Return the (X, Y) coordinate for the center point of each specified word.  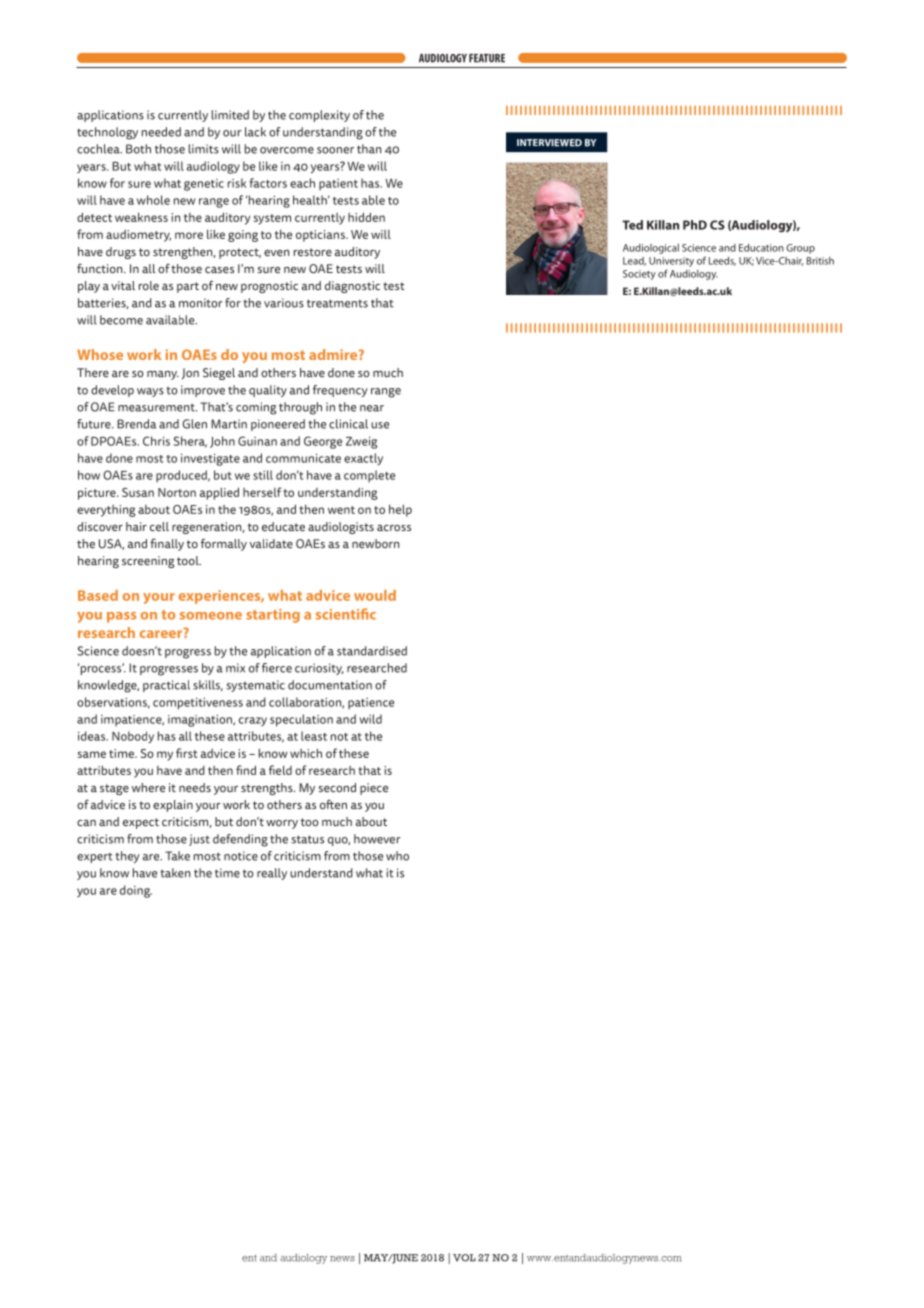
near (372, 408)
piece (374, 789)
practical (166, 686)
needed (161, 132)
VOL (464, 1258)
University (671, 262)
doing (136, 891)
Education (761, 248)
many (163, 375)
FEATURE (487, 58)
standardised (372, 651)
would (375, 595)
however (377, 839)
